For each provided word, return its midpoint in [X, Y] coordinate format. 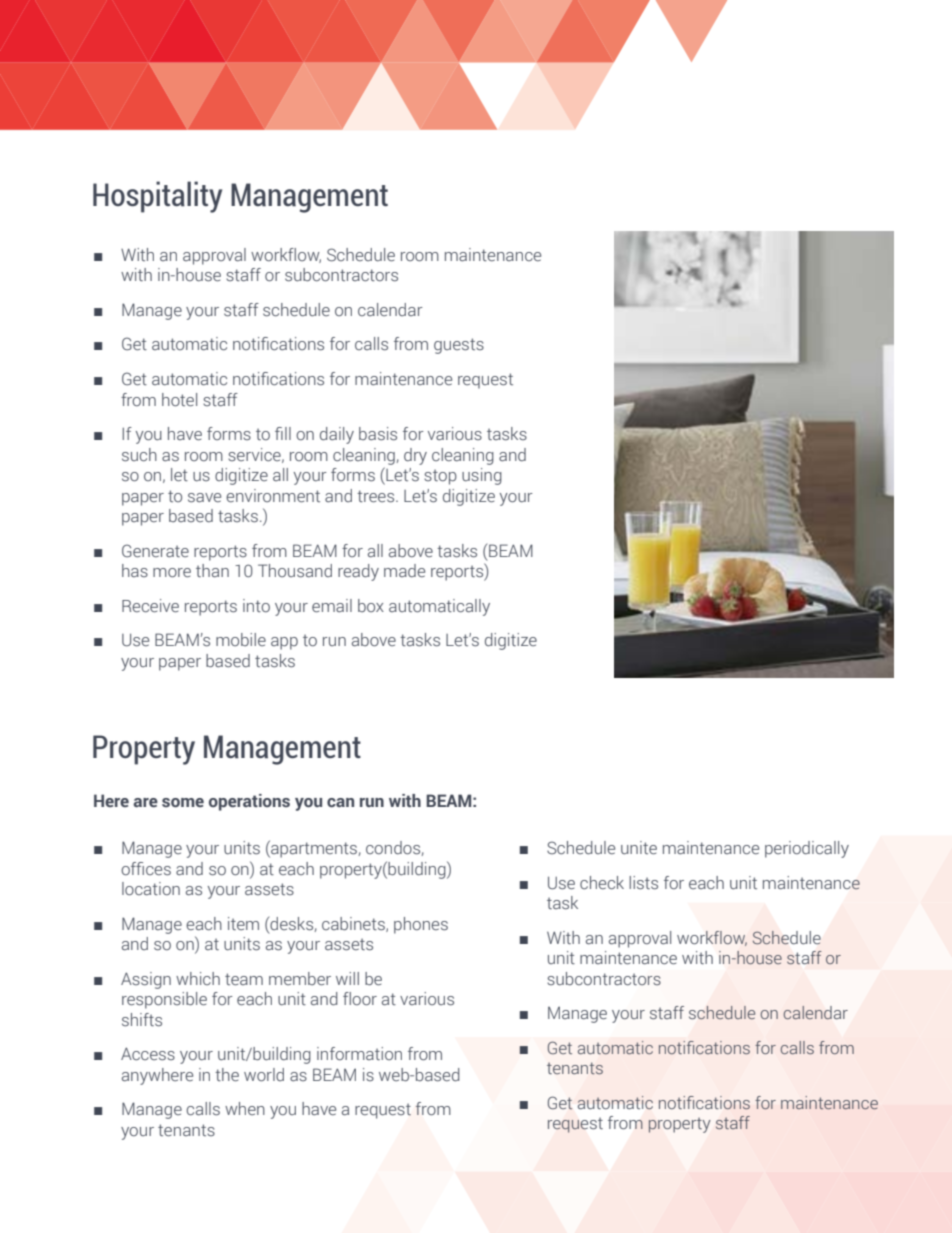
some [183, 803]
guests [459, 346]
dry [415, 456]
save [204, 498]
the [227, 1075]
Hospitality [157, 197]
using [482, 476]
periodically [807, 849]
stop [440, 477]
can [340, 803]
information [359, 1053]
